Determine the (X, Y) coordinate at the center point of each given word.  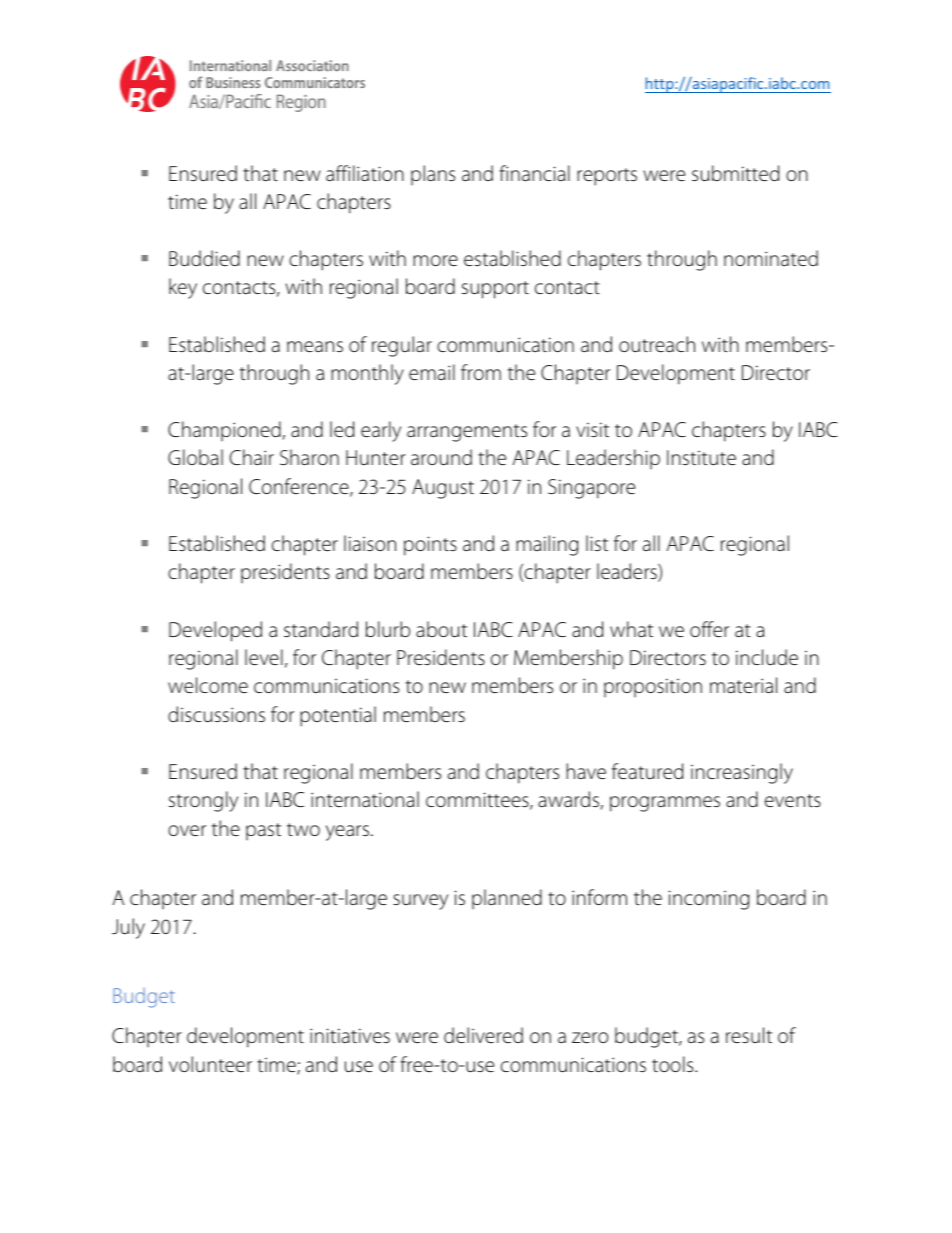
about (441, 629)
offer (709, 629)
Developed (215, 631)
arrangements (467, 433)
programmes (665, 804)
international (365, 799)
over (187, 830)
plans (433, 175)
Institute (701, 457)
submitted (735, 173)
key (183, 288)
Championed (225, 431)
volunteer (210, 1064)
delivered (483, 1035)
